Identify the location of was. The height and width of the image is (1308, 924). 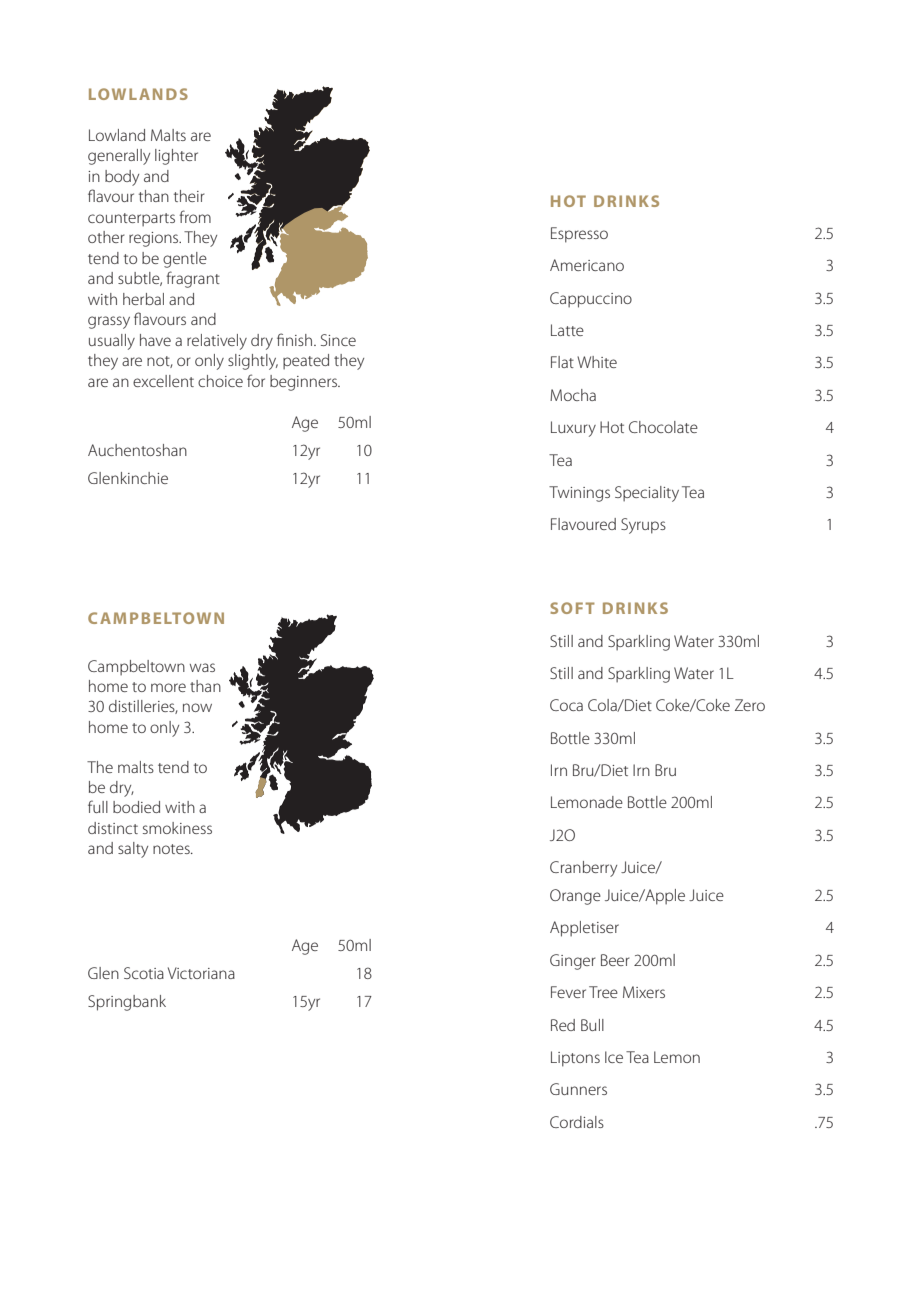
(202, 667).
